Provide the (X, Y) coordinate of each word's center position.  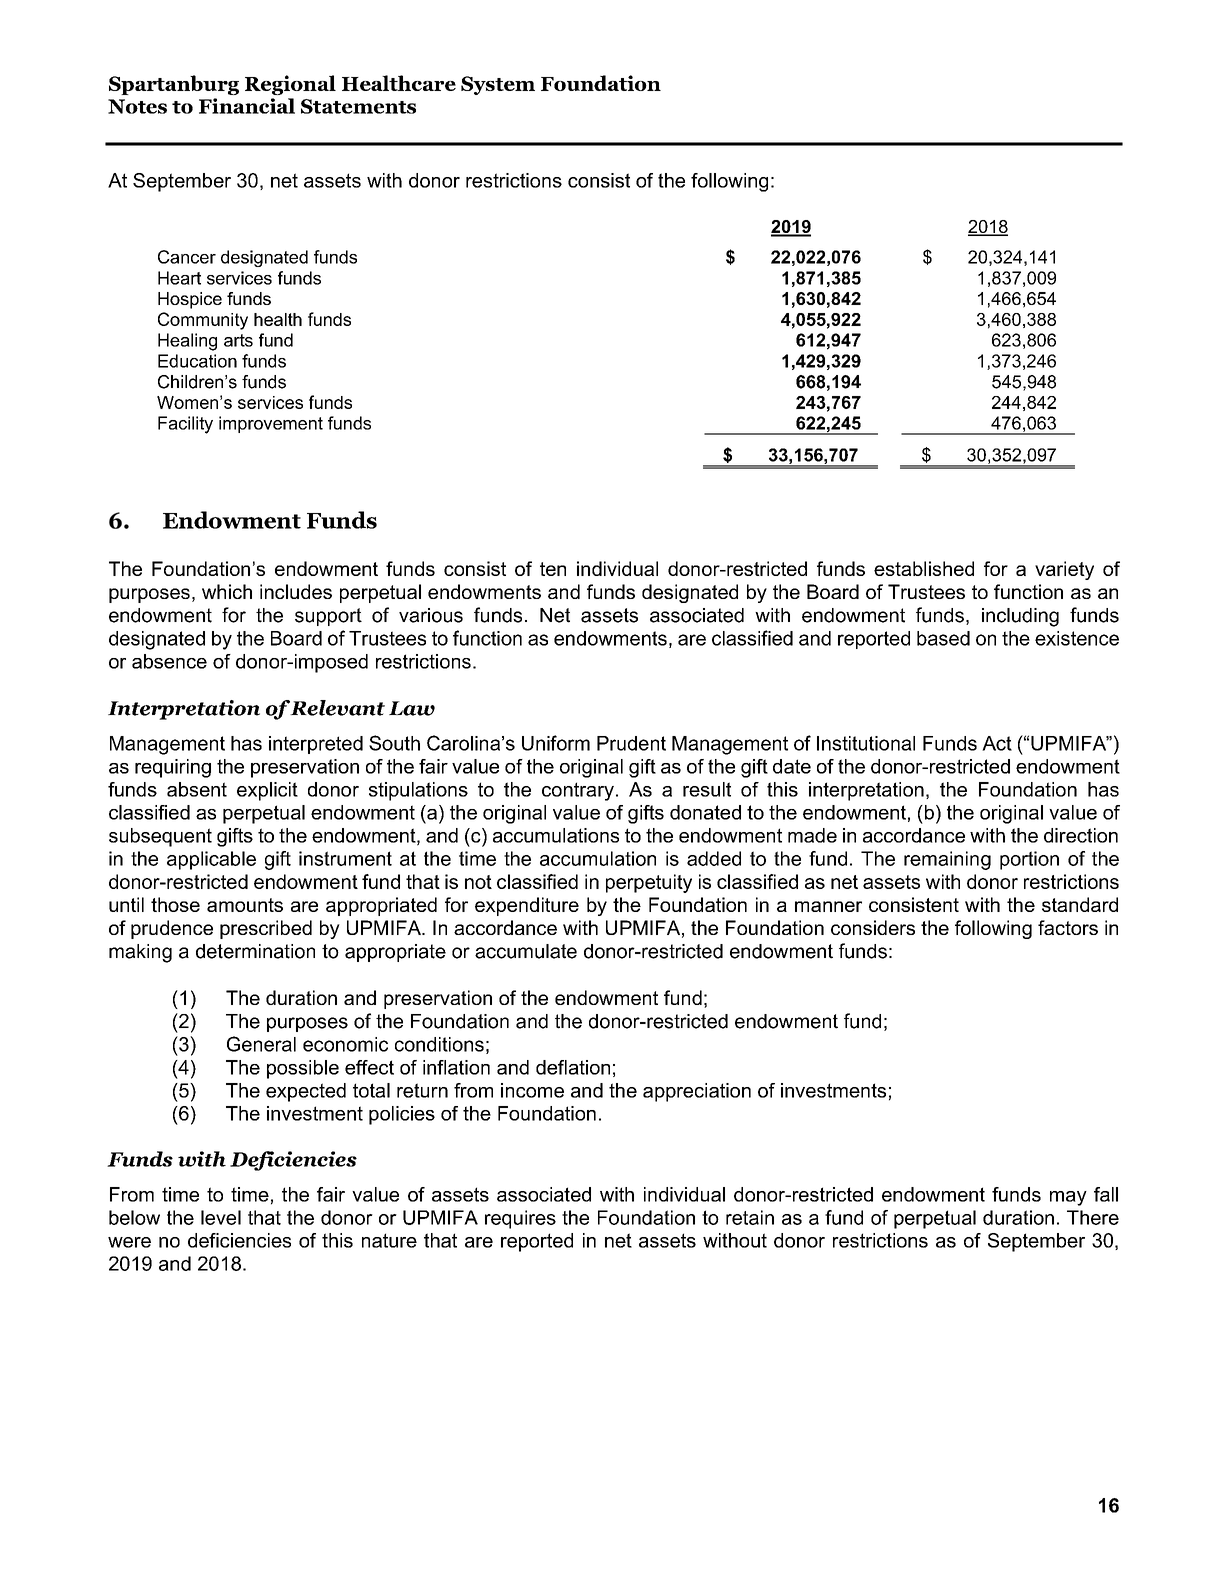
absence (169, 661)
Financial (247, 106)
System (498, 85)
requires (520, 1219)
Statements (358, 106)
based (943, 638)
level (221, 1217)
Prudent (631, 743)
